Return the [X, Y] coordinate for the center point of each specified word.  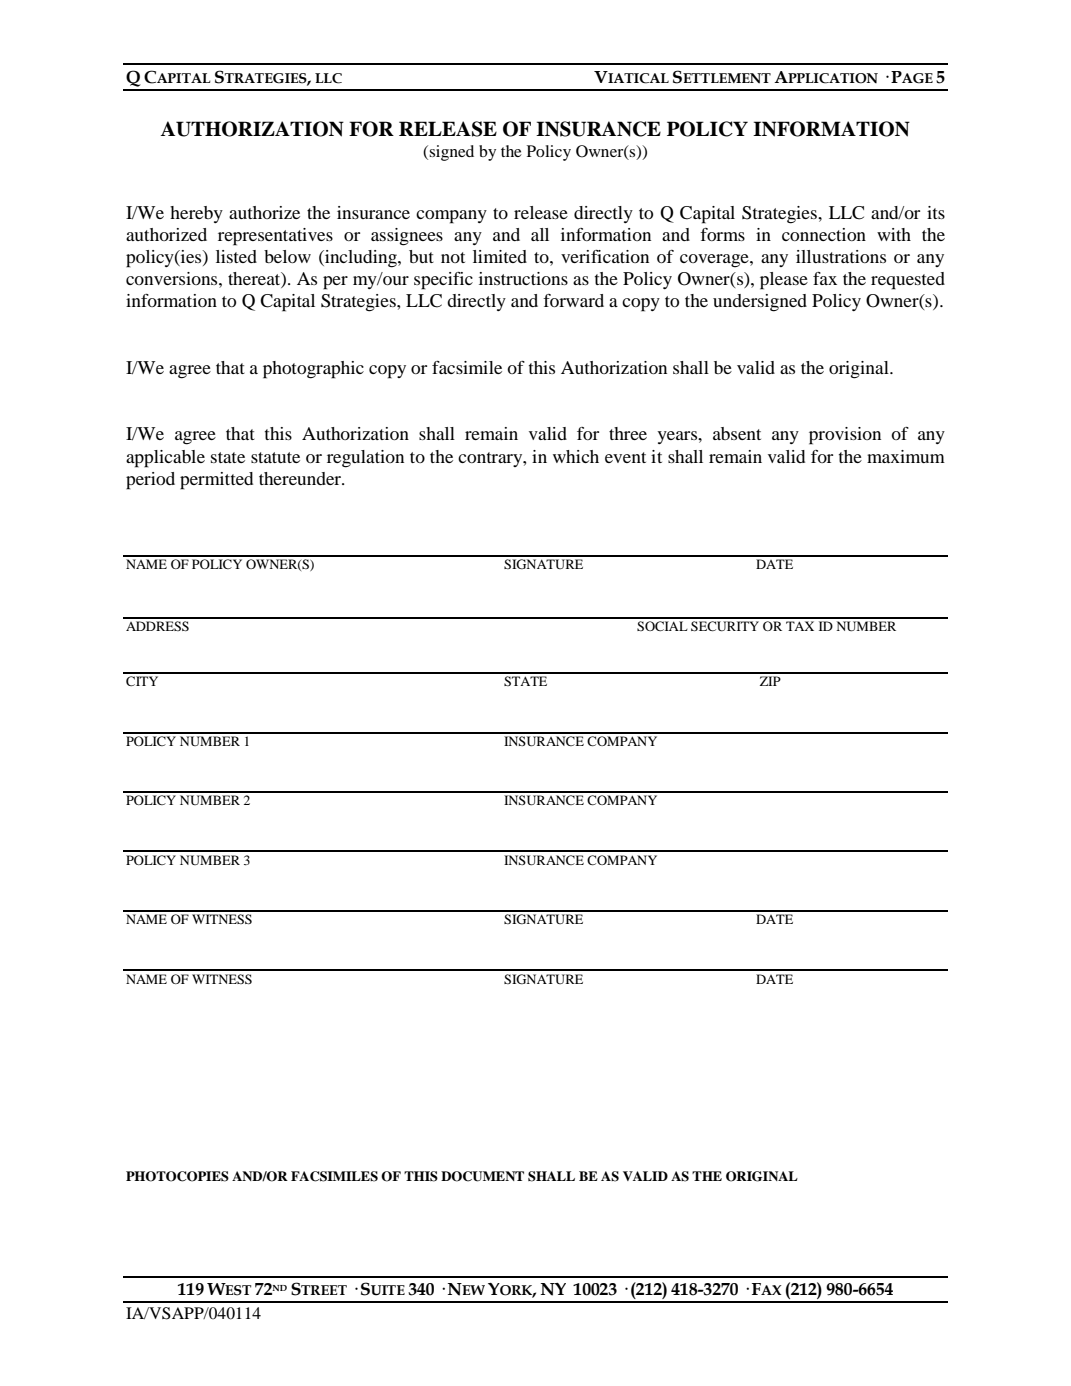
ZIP [770, 681]
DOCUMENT [482, 1176]
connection [824, 234]
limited [500, 256]
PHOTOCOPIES [177, 1176]
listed [236, 256]
